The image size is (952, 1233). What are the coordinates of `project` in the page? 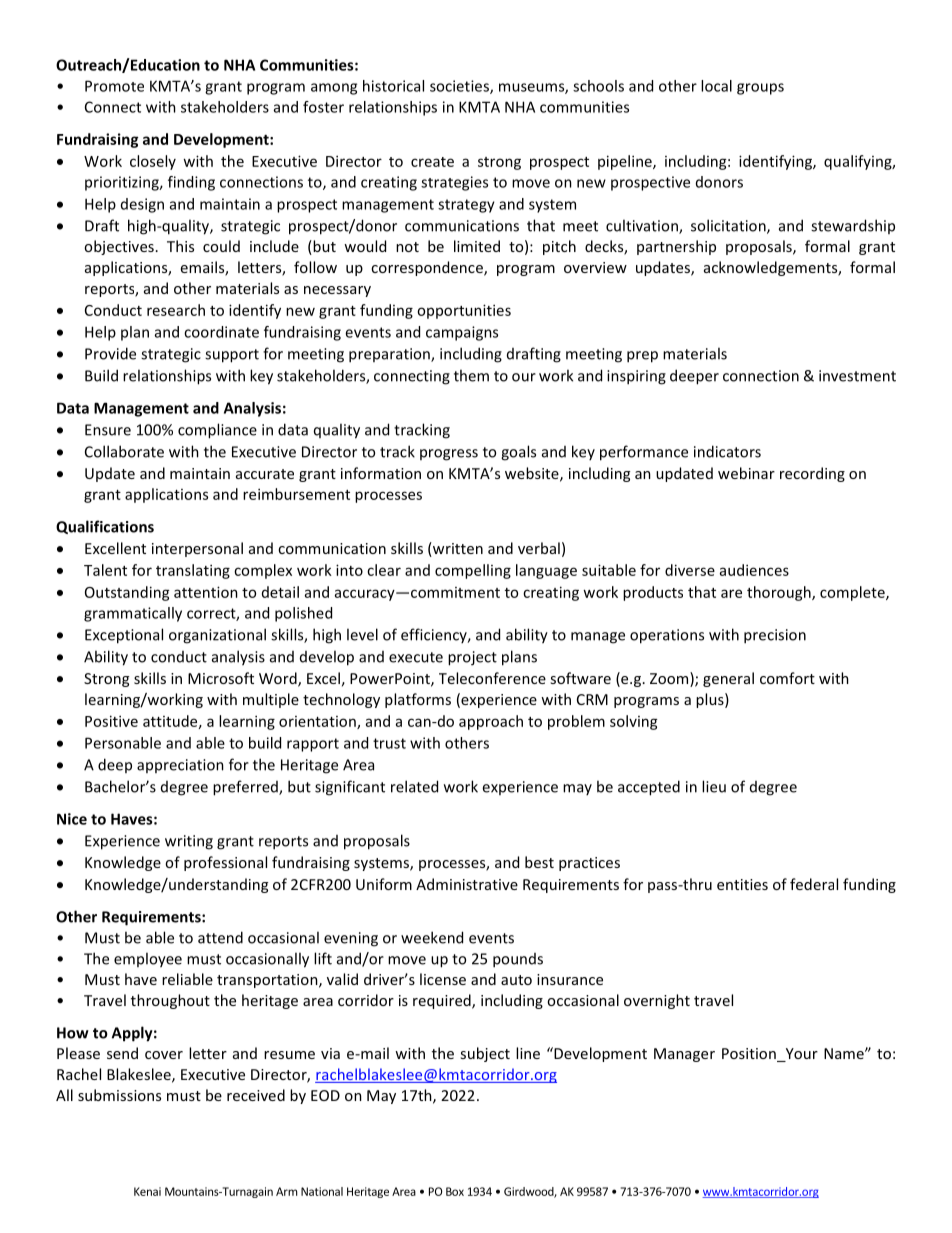 It's located at (472, 658).
